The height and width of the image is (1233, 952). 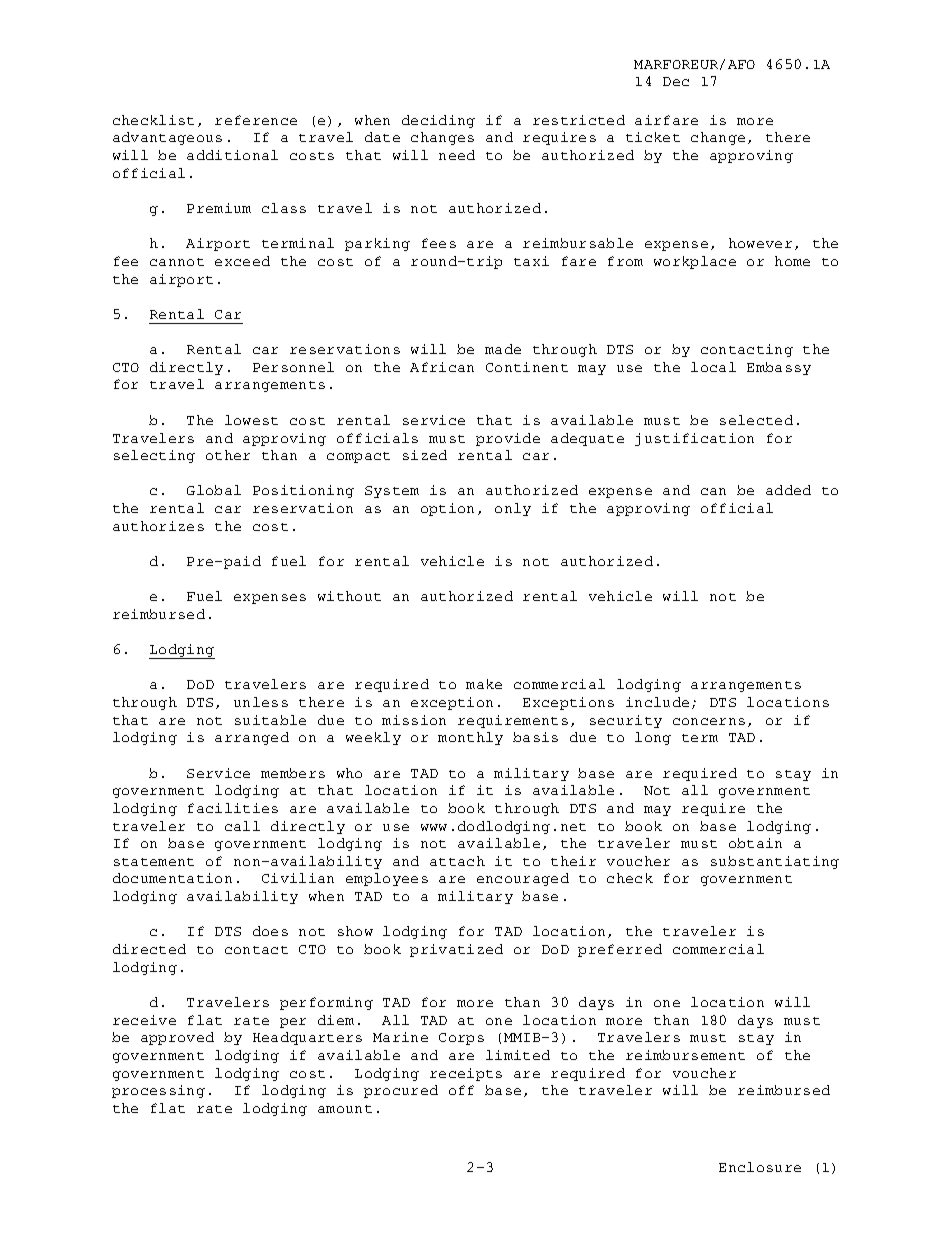 I want to click on Global, so click(x=214, y=490).
